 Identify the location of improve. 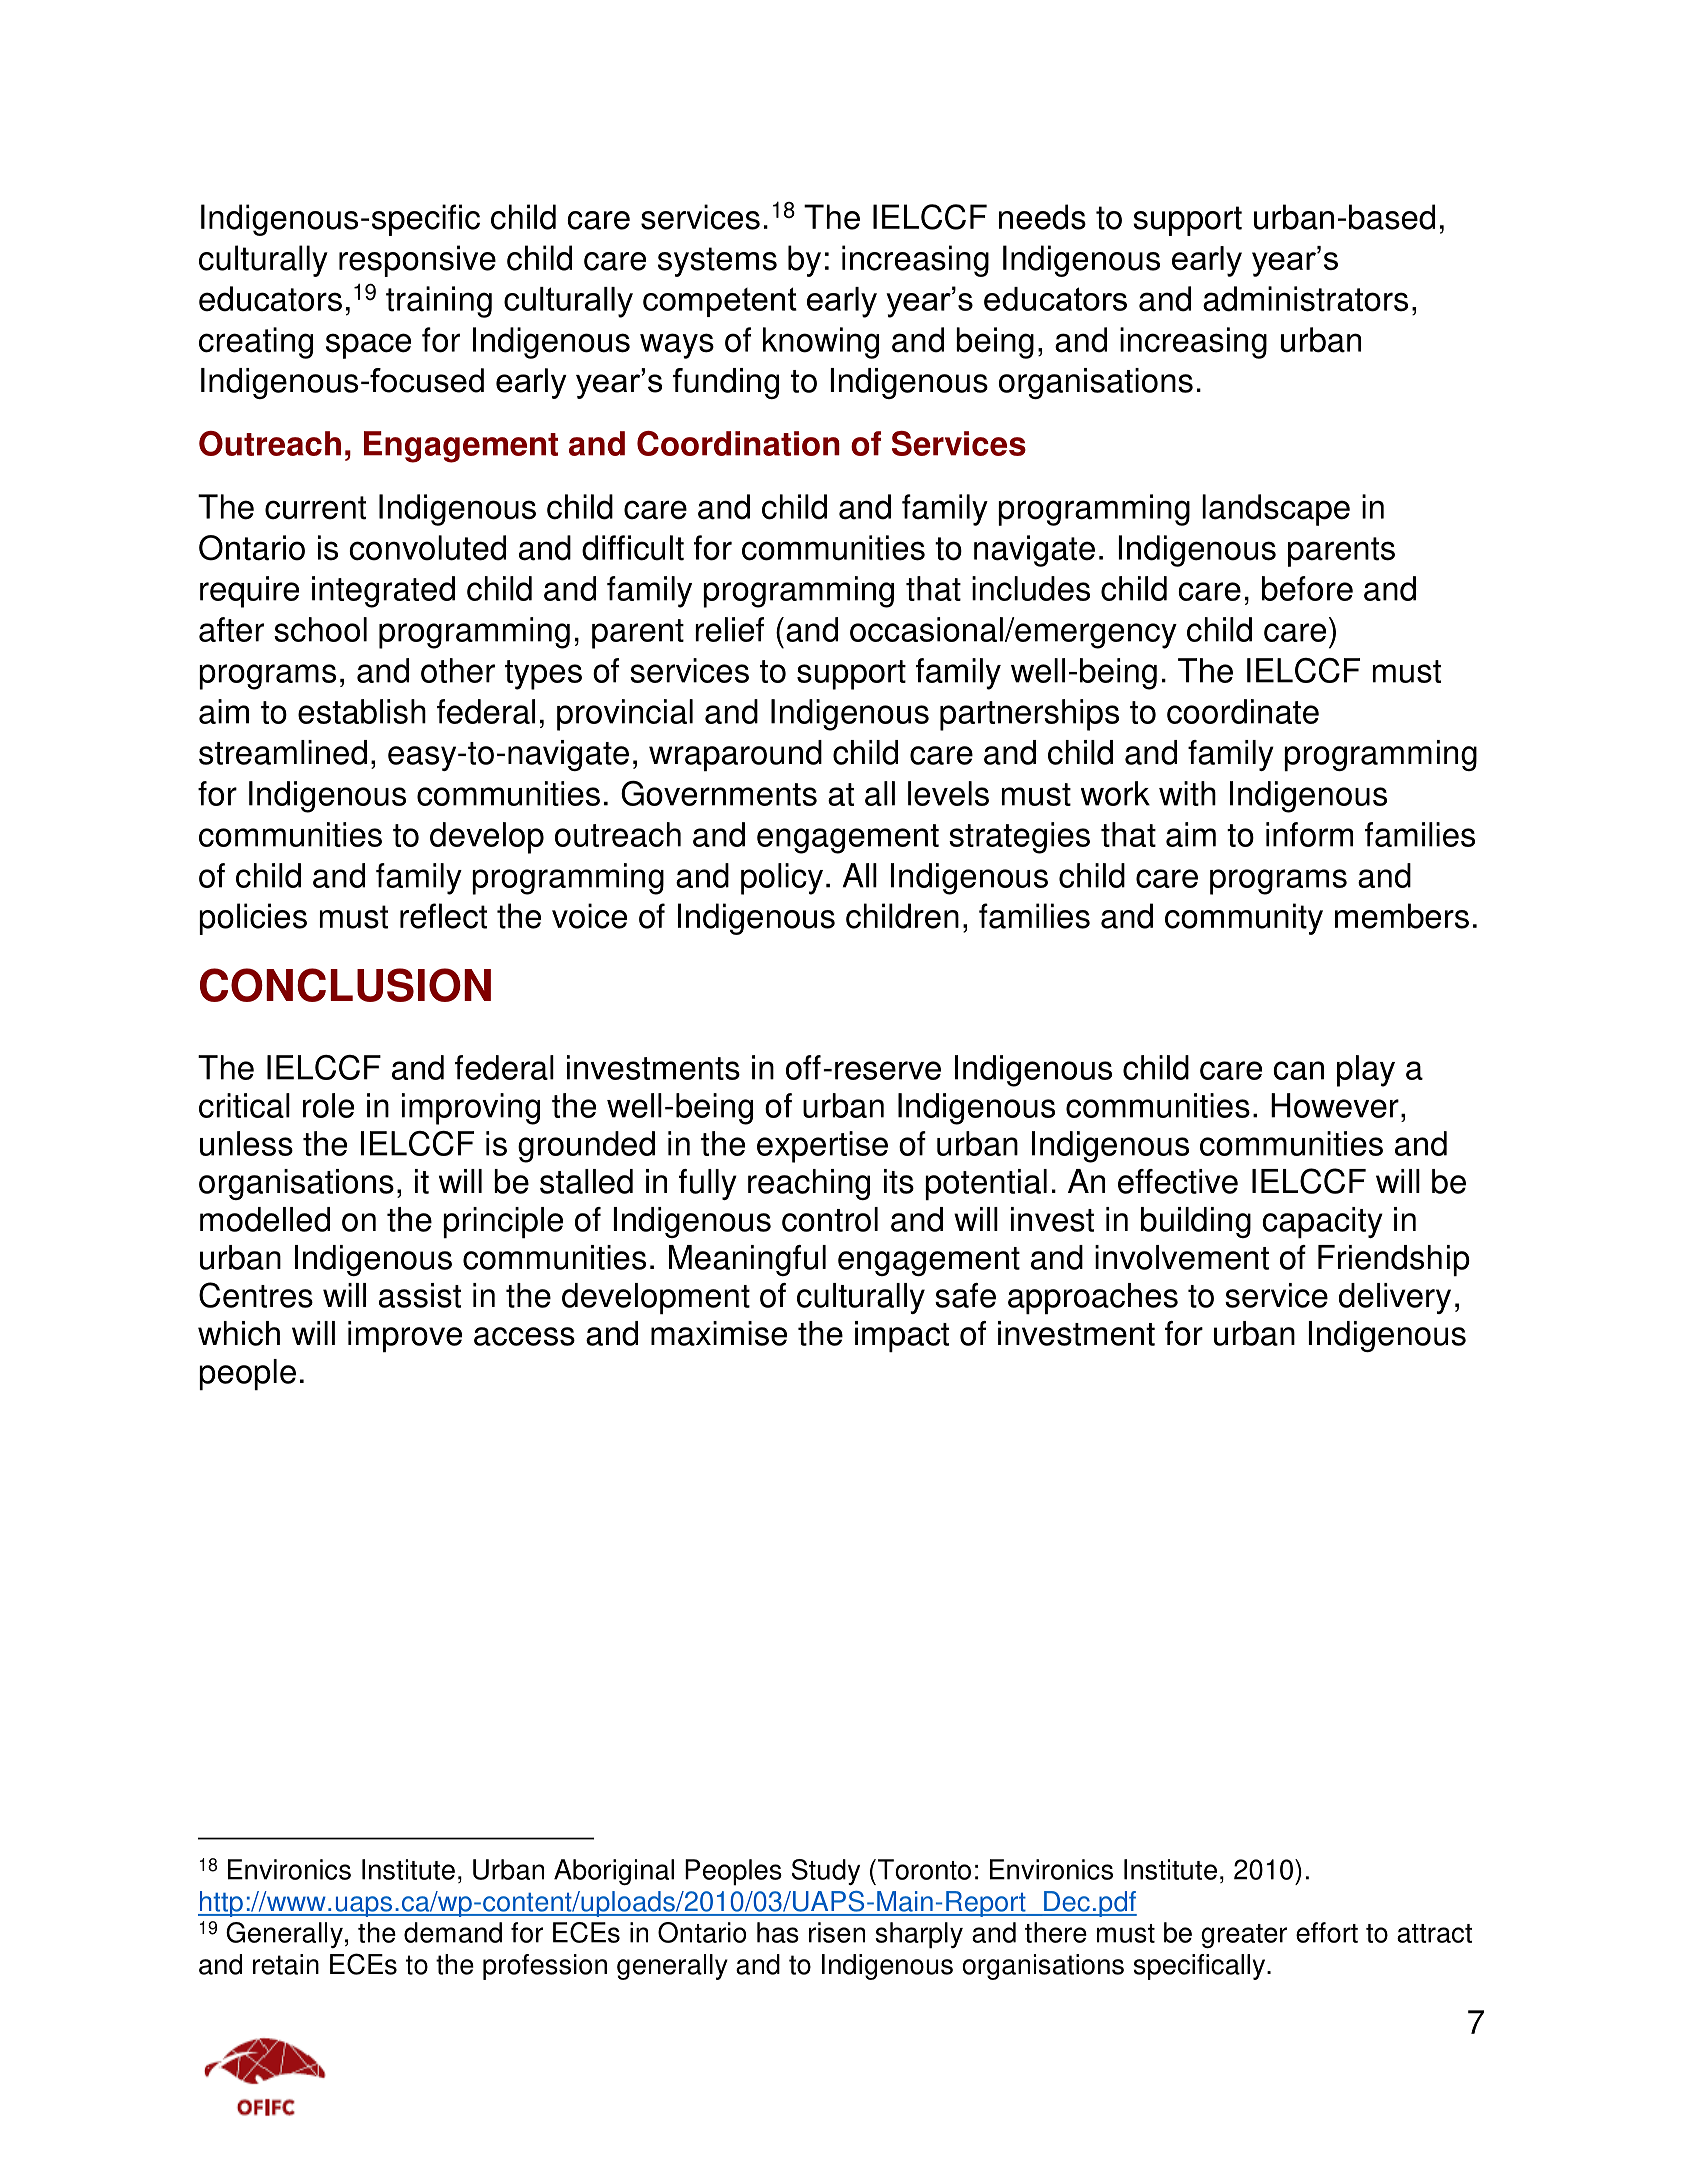
(405, 1336).
